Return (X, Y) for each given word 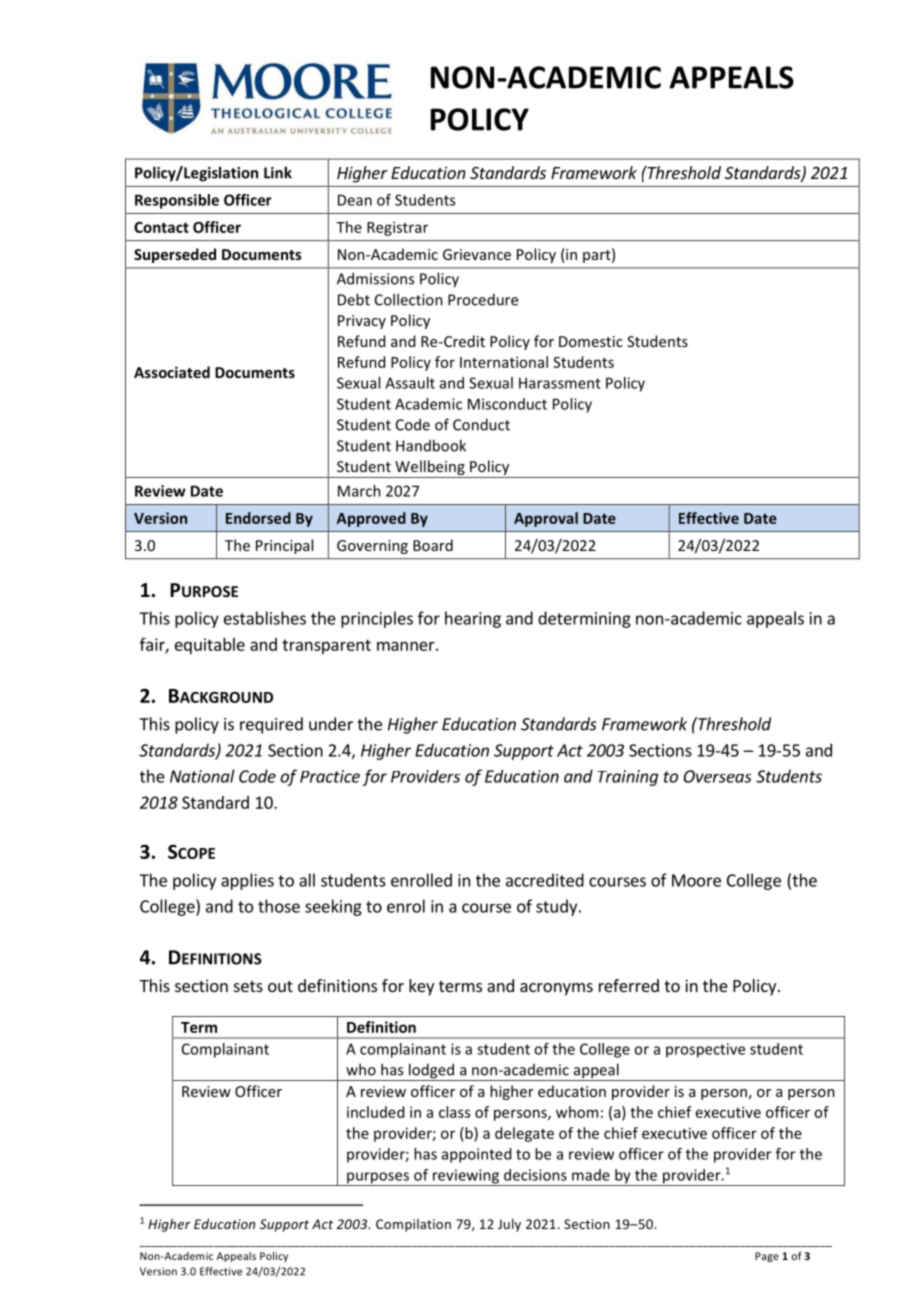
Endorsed (258, 518)
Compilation (413, 1225)
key (421, 987)
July (509, 1225)
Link (278, 172)
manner (407, 646)
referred (629, 985)
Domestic (591, 341)
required (271, 725)
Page (767, 1257)
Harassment (560, 383)
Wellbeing (430, 469)
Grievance (477, 254)
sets (248, 986)
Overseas (717, 776)
